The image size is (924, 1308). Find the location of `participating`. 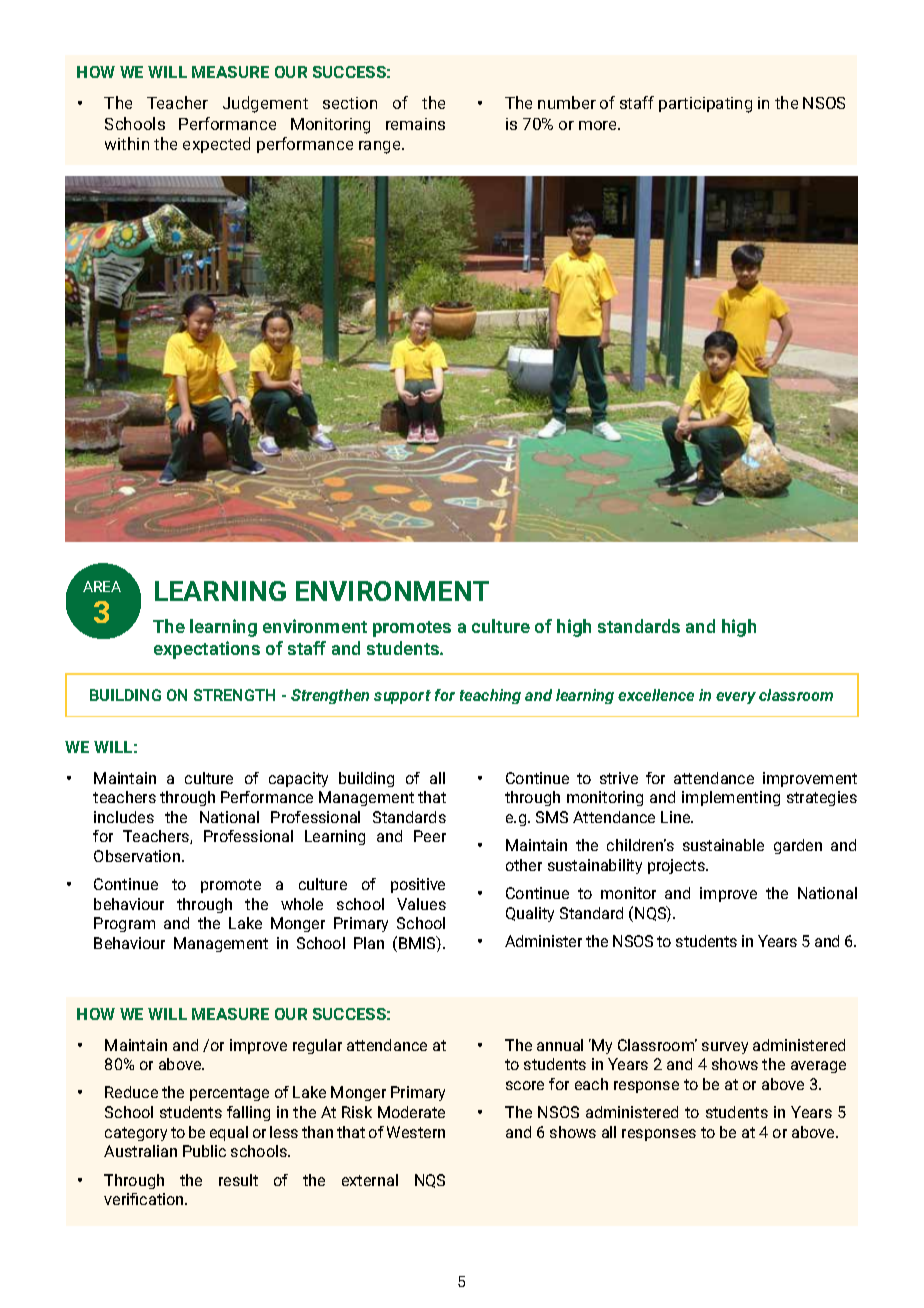

participating is located at coordinates (705, 105).
